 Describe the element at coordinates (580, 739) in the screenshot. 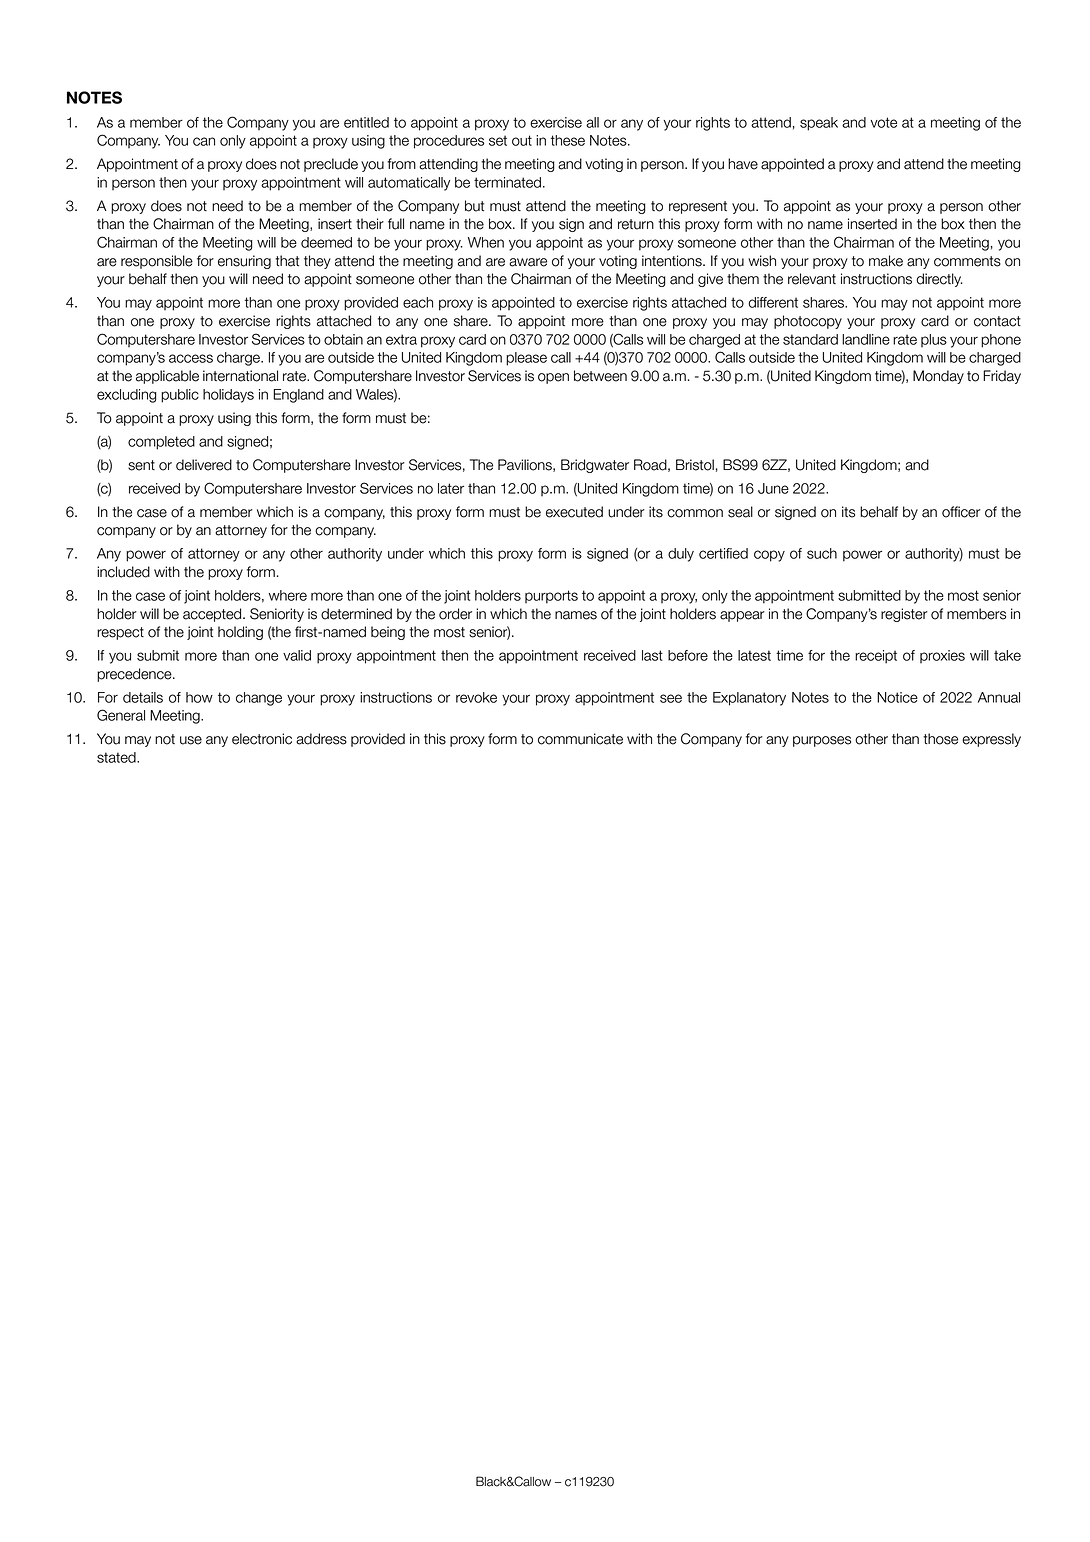

I see `communicate` at that location.
